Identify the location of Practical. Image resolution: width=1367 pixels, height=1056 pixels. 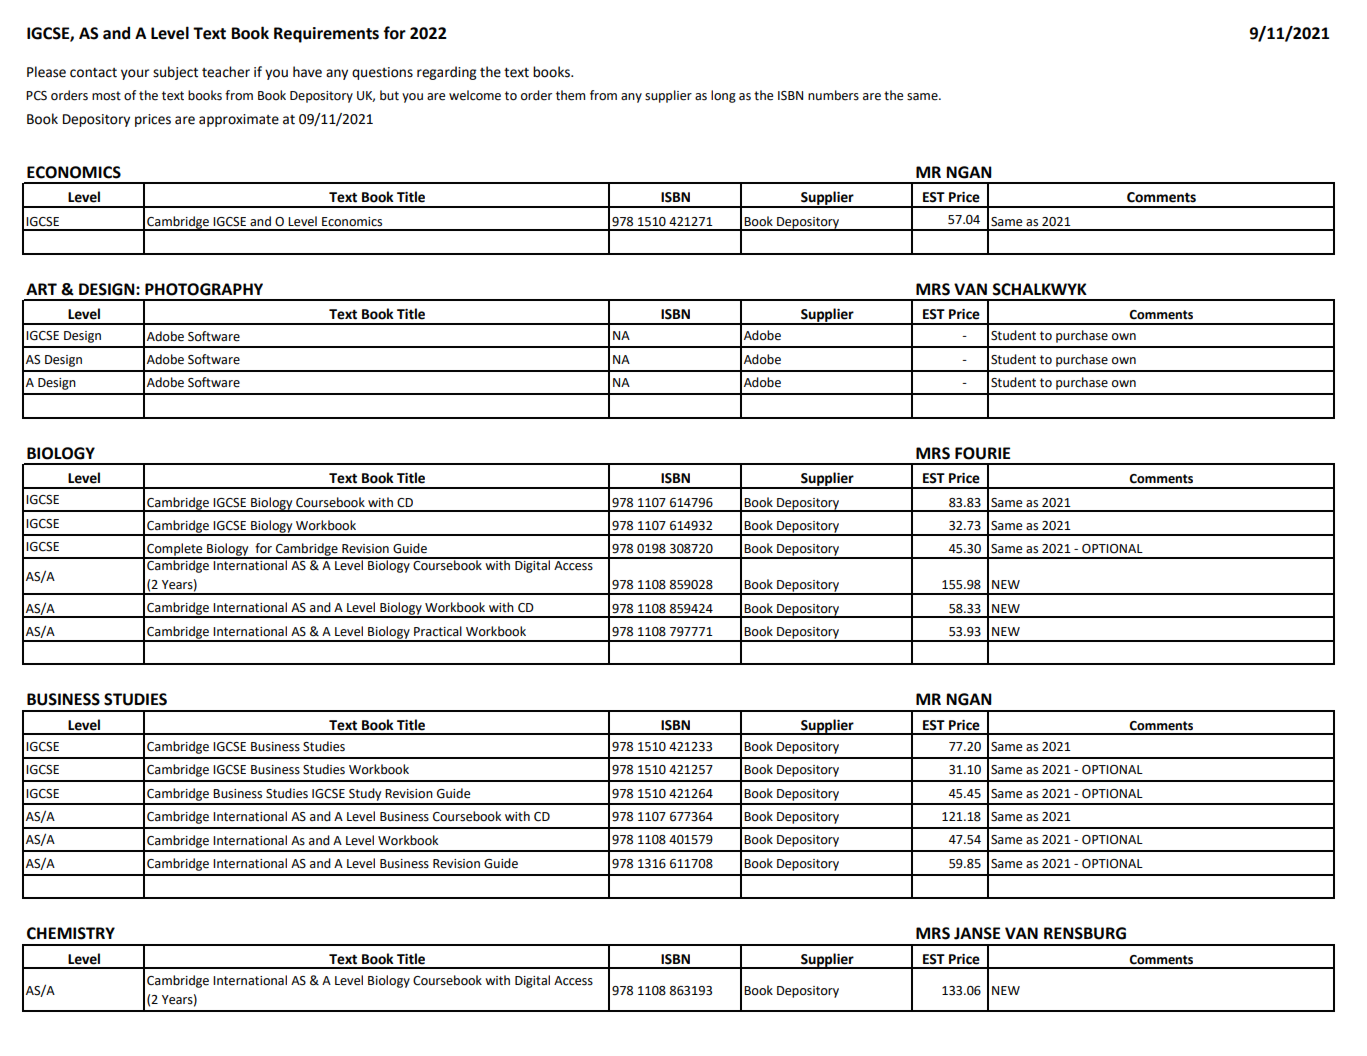
(438, 631).
